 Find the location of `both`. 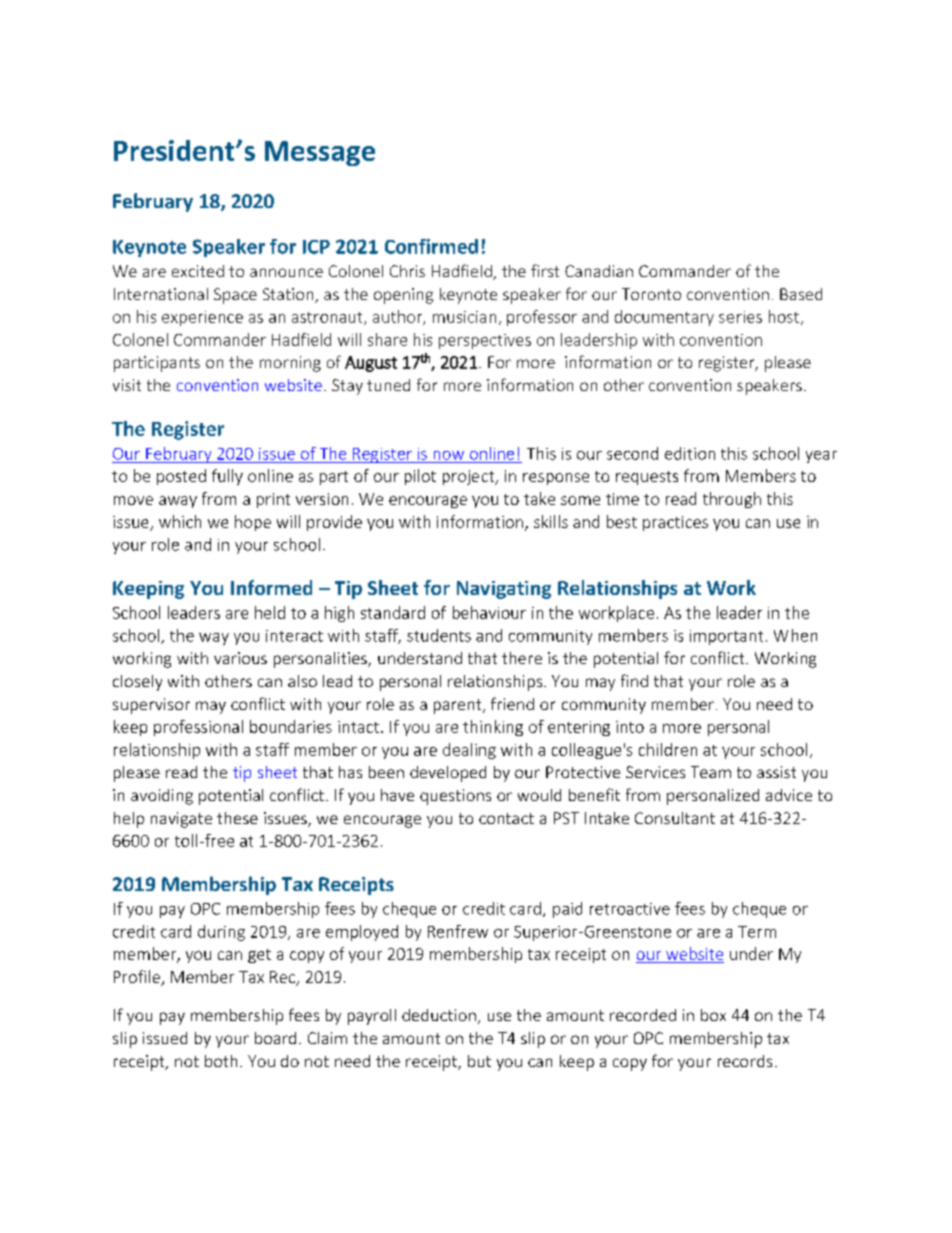

both is located at coordinates (221, 1061).
